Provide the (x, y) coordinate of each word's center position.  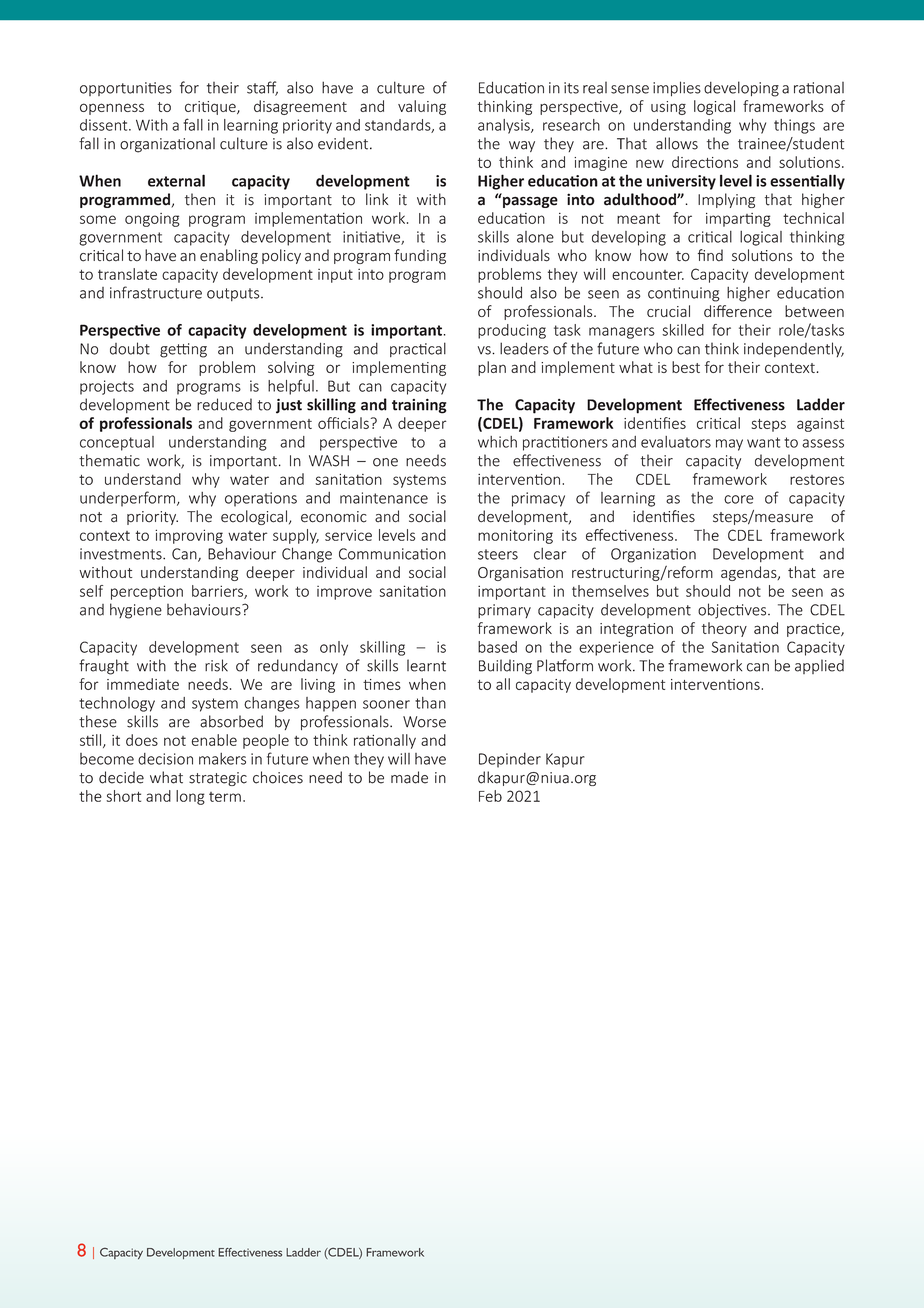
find (710, 255)
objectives (733, 611)
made (409, 777)
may (729, 445)
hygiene (136, 611)
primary (504, 611)
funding (420, 256)
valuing (422, 107)
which (497, 442)
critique (211, 108)
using (668, 108)
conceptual (117, 443)
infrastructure (156, 292)
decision (165, 759)
